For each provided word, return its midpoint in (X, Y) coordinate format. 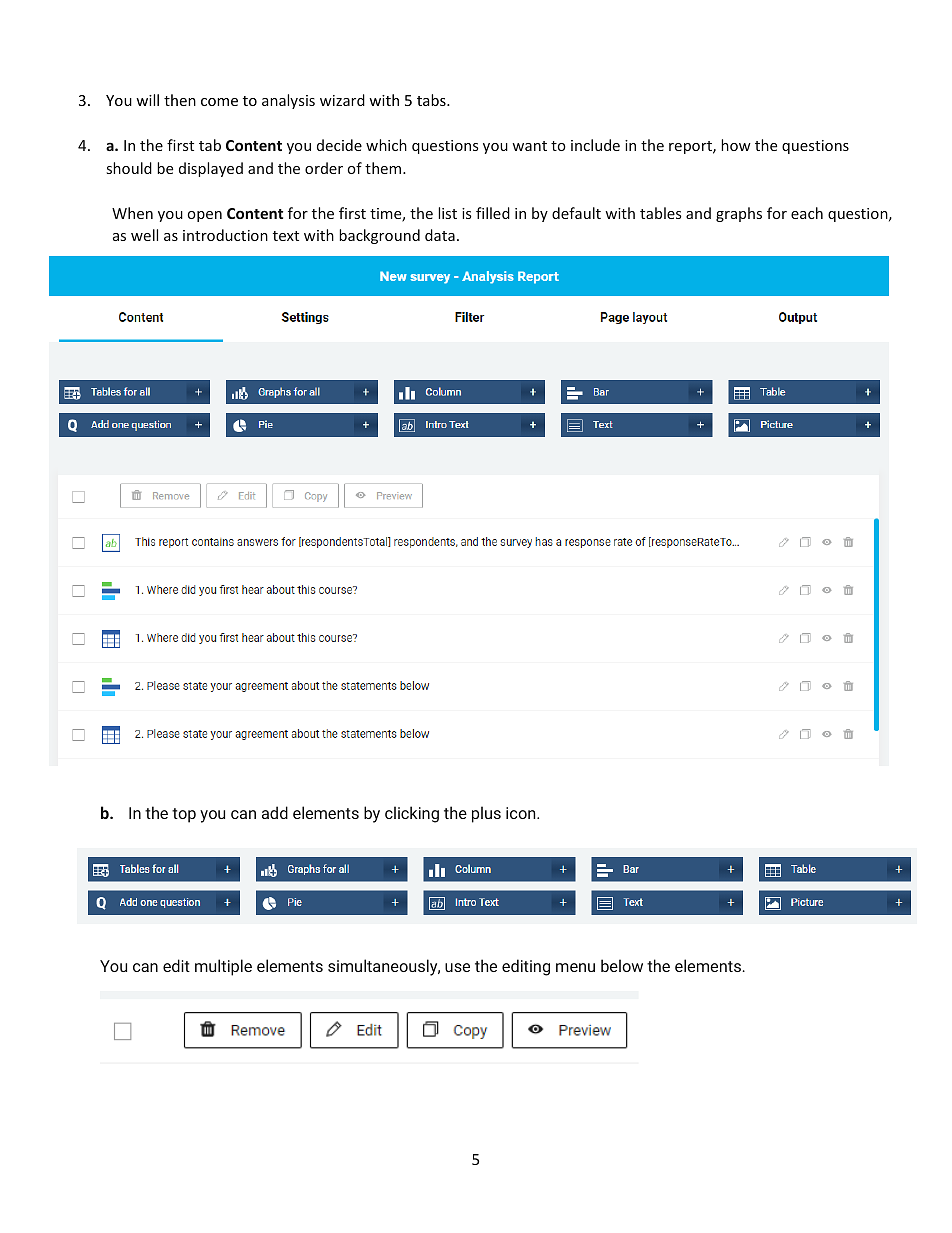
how (736, 145)
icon (522, 813)
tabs (432, 100)
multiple (223, 967)
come (219, 102)
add (275, 812)
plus (486, 814)
